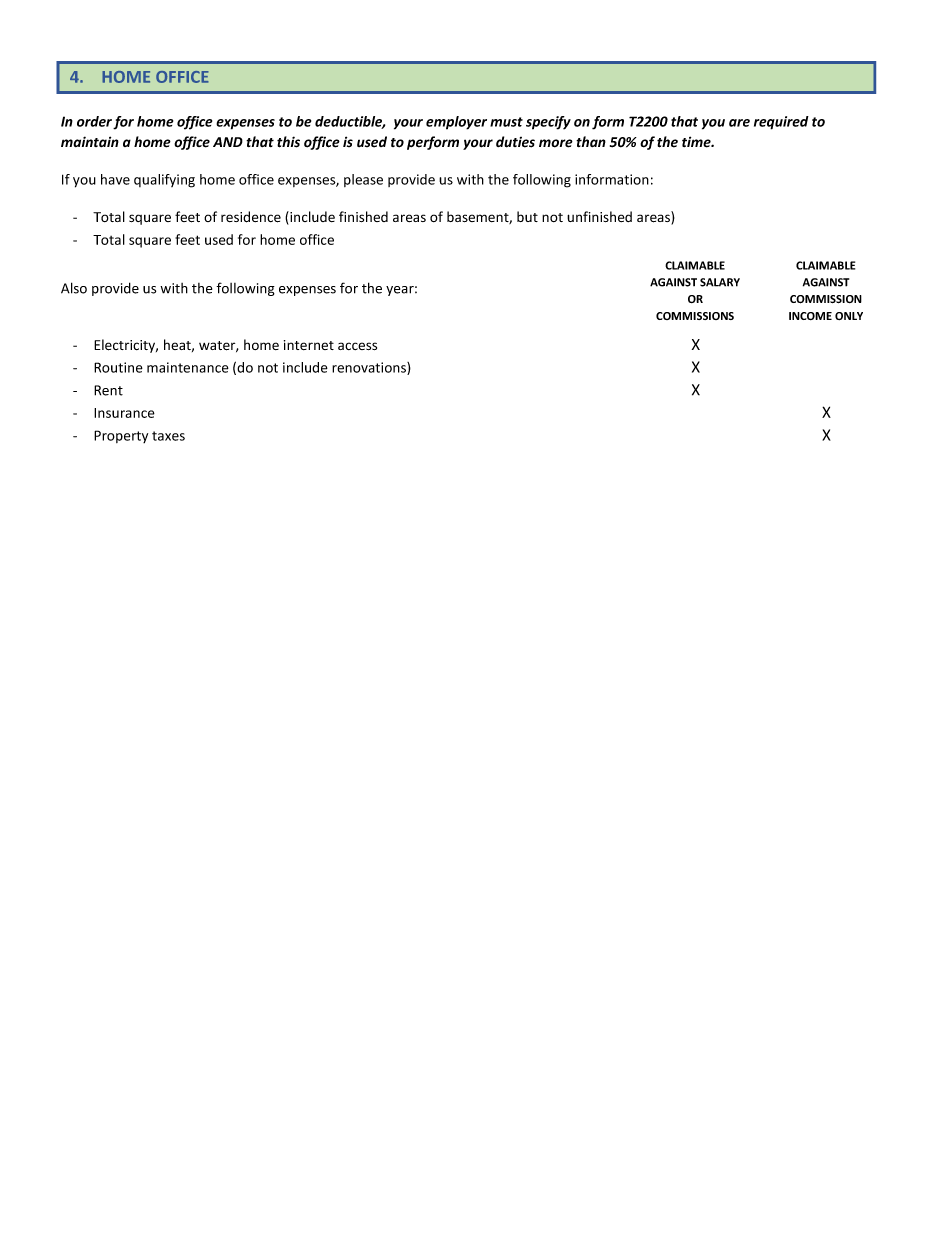 The width and height of the screenshot is (952, 1233). What do you see at coordinates (781, 123) in the screenshot?
I see `required` at bounding box center [781, 123].
